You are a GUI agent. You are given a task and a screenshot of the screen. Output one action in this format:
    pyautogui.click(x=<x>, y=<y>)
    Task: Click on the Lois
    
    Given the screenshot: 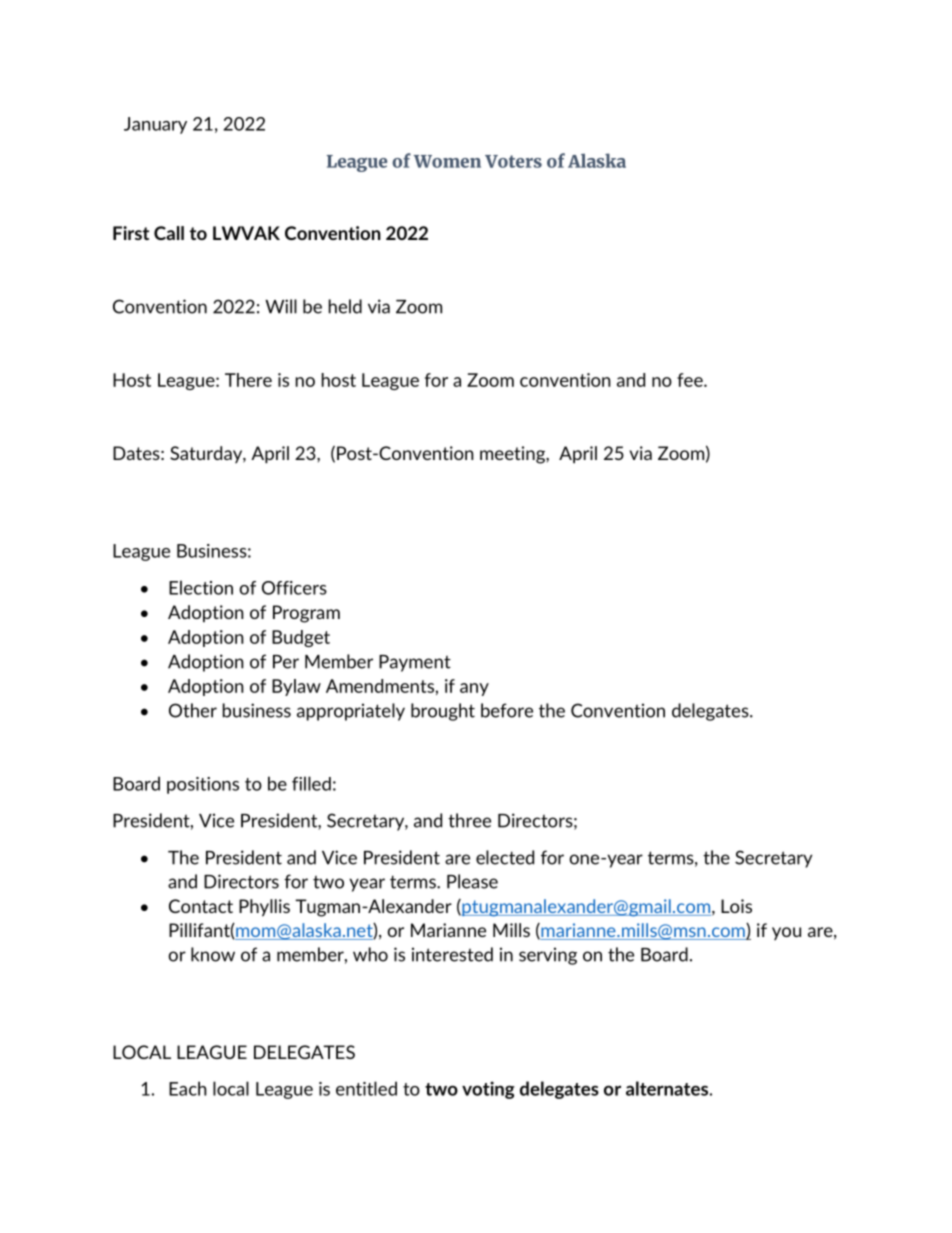 What is the action you would take?
    pyautogui.click(x=736, y=906)
